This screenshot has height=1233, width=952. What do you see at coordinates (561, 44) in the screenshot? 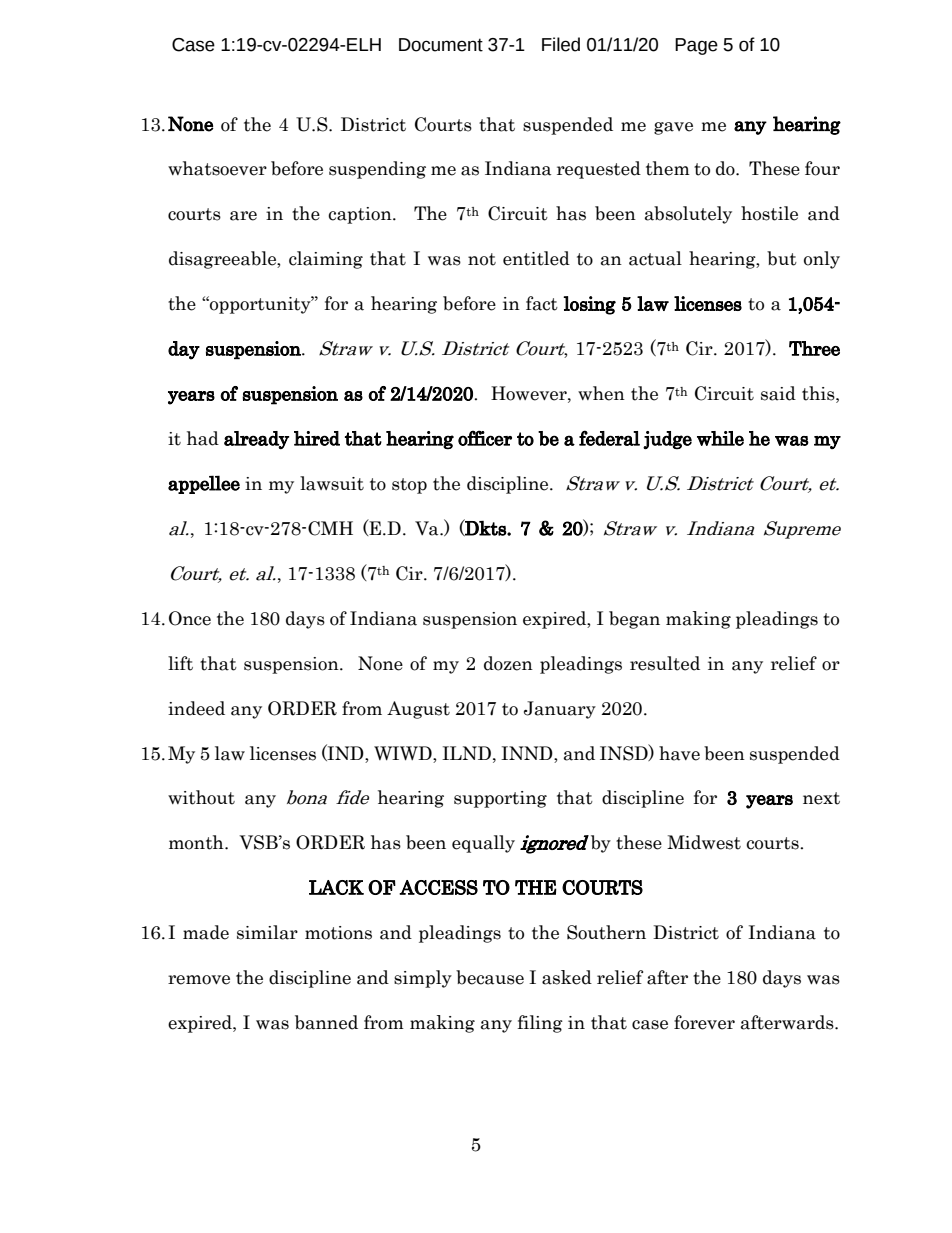
I see `Filed` at bounding box center [561, 44].
